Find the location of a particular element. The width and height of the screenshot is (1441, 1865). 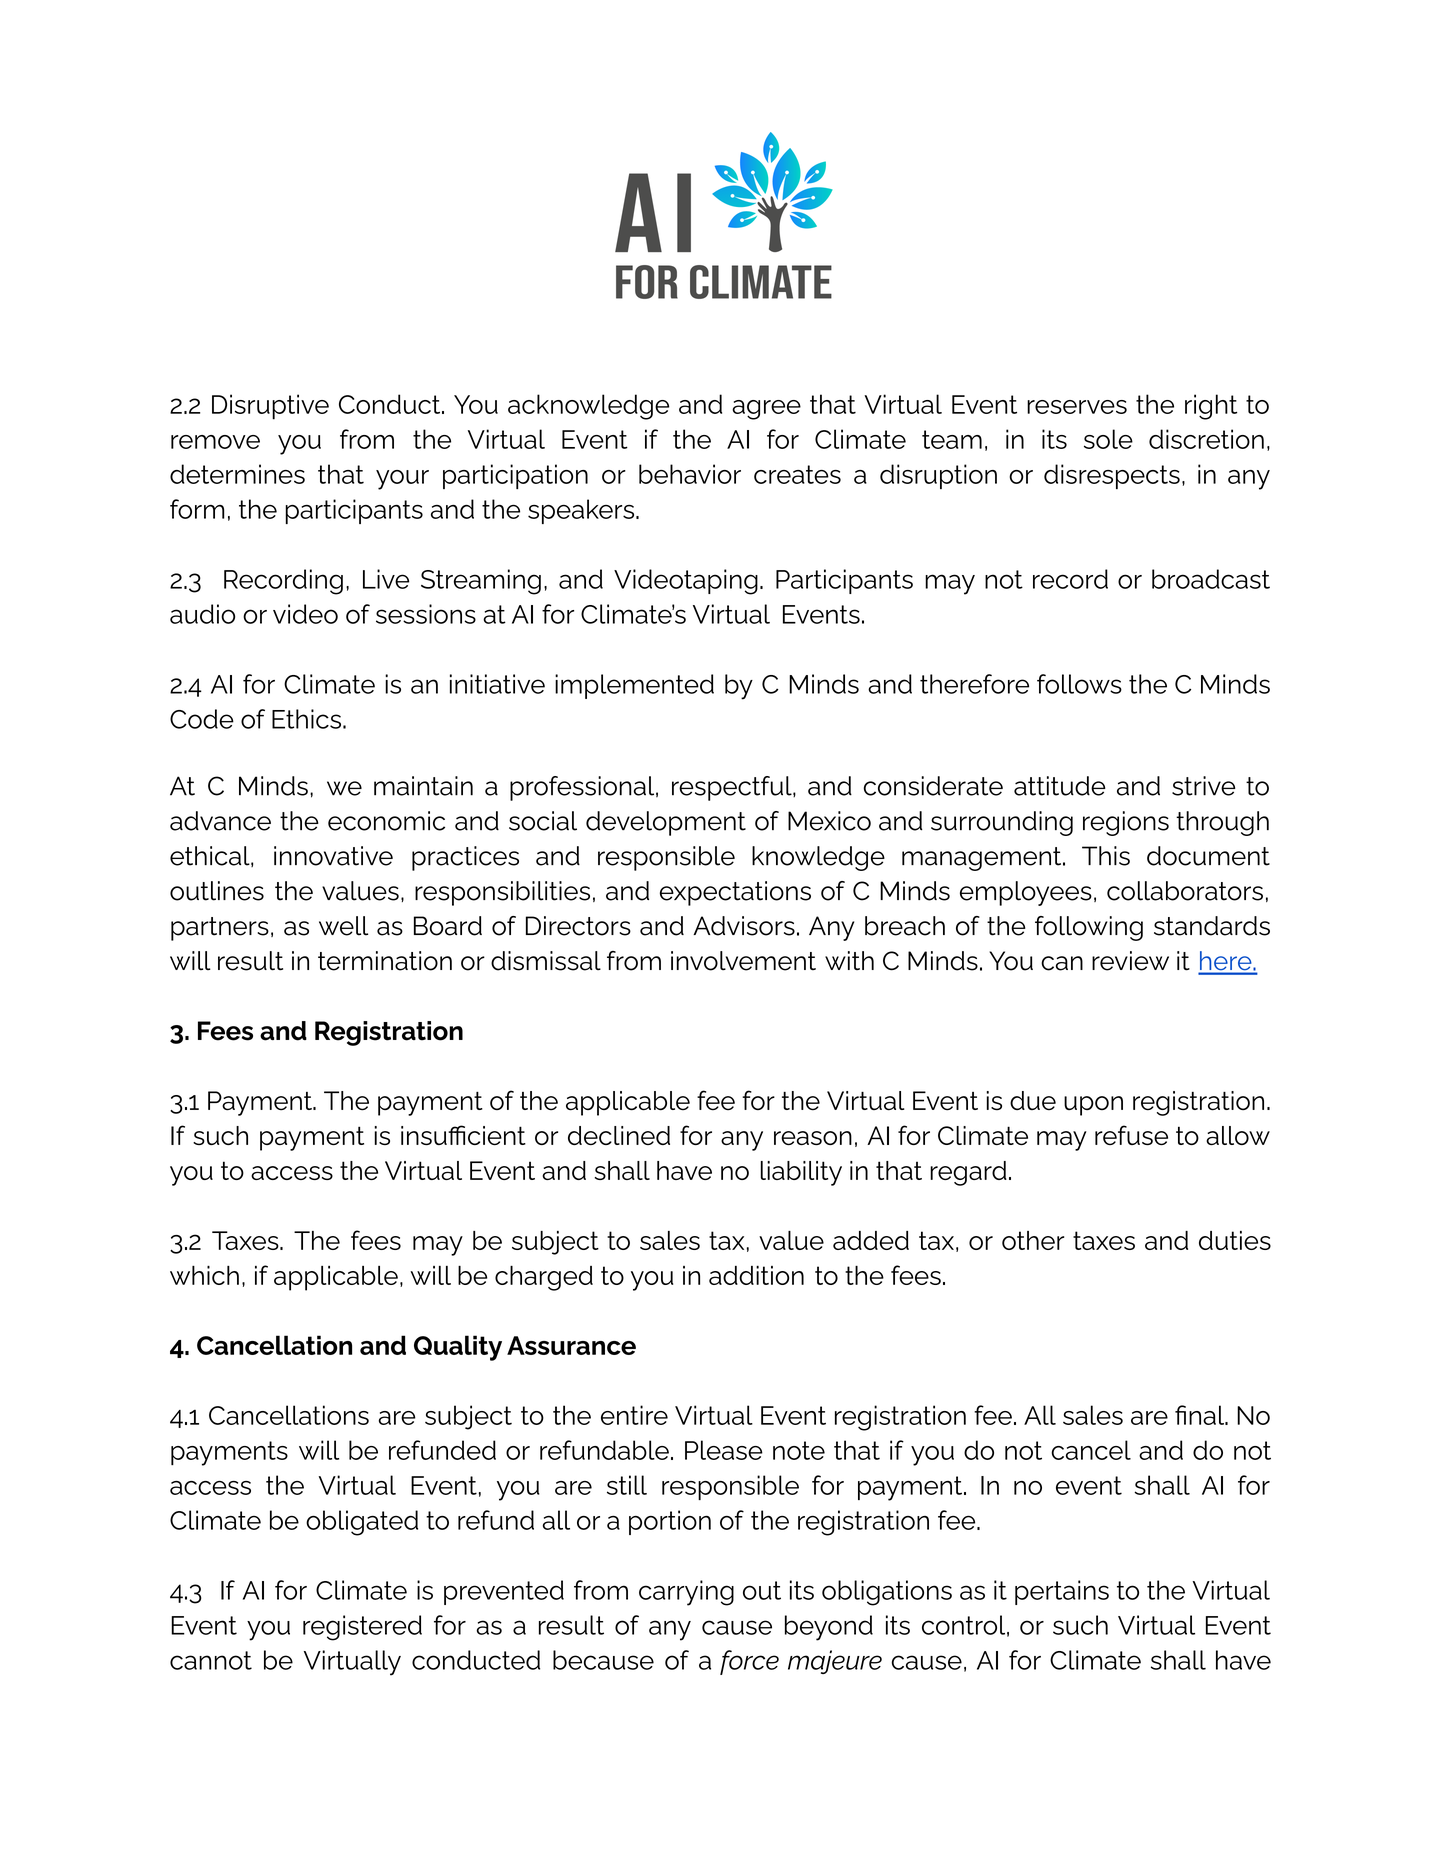

termination is located at coordinates (385, 961).
